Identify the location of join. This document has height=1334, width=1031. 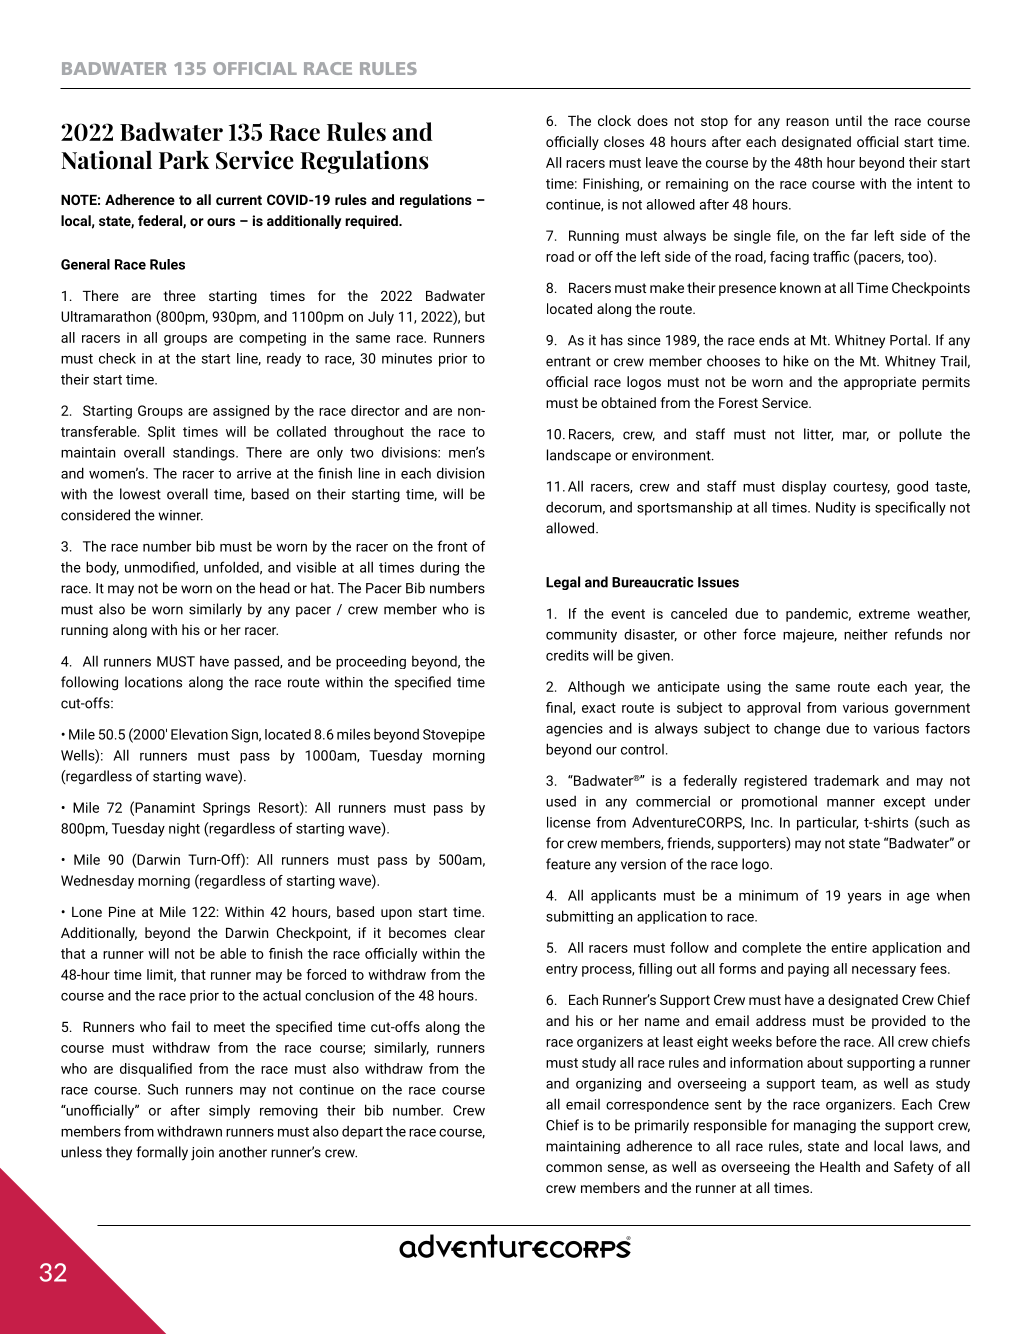
(202, 1154).
